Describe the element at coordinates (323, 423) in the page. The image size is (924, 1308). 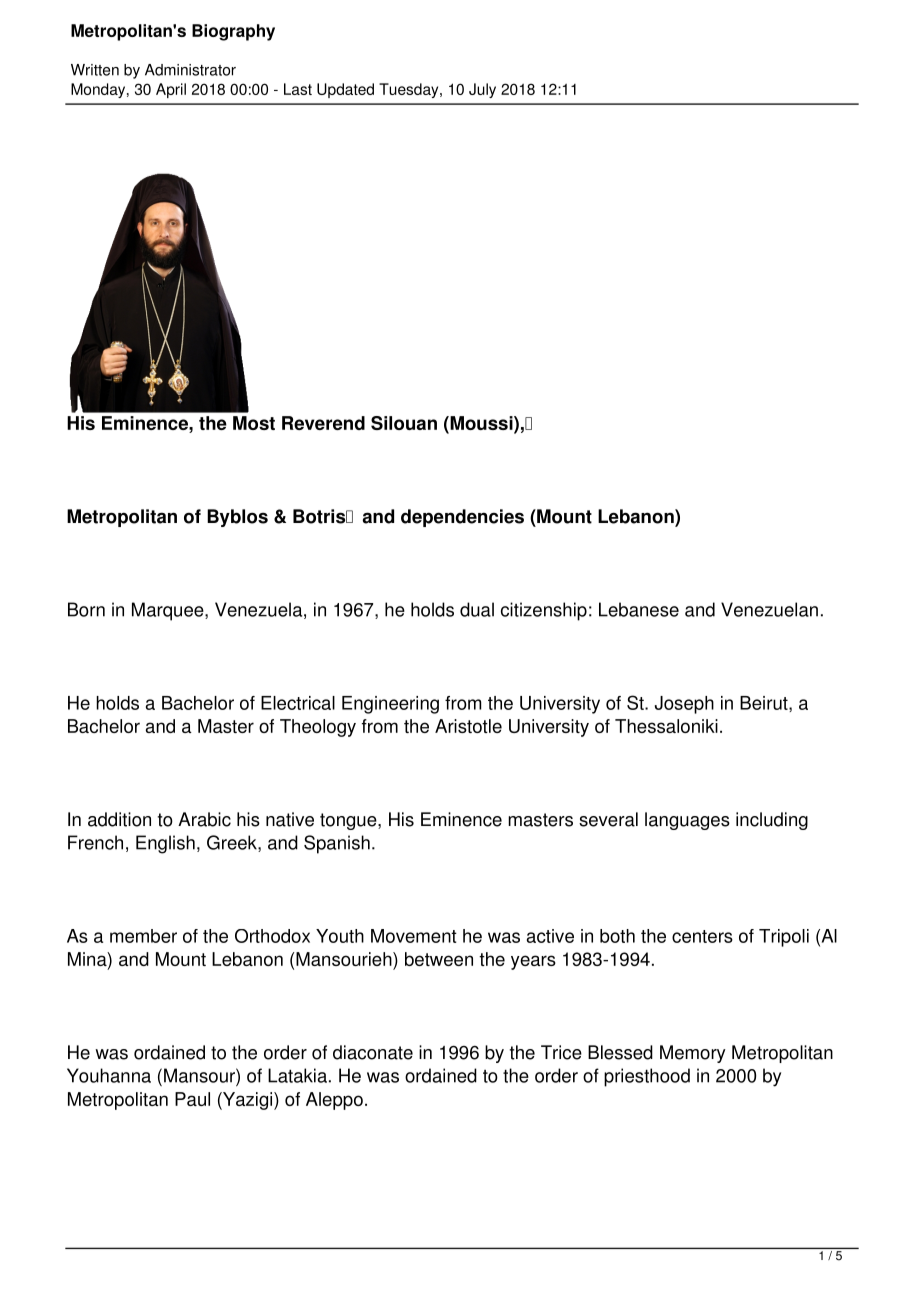
I see `Reverend` at that location.
